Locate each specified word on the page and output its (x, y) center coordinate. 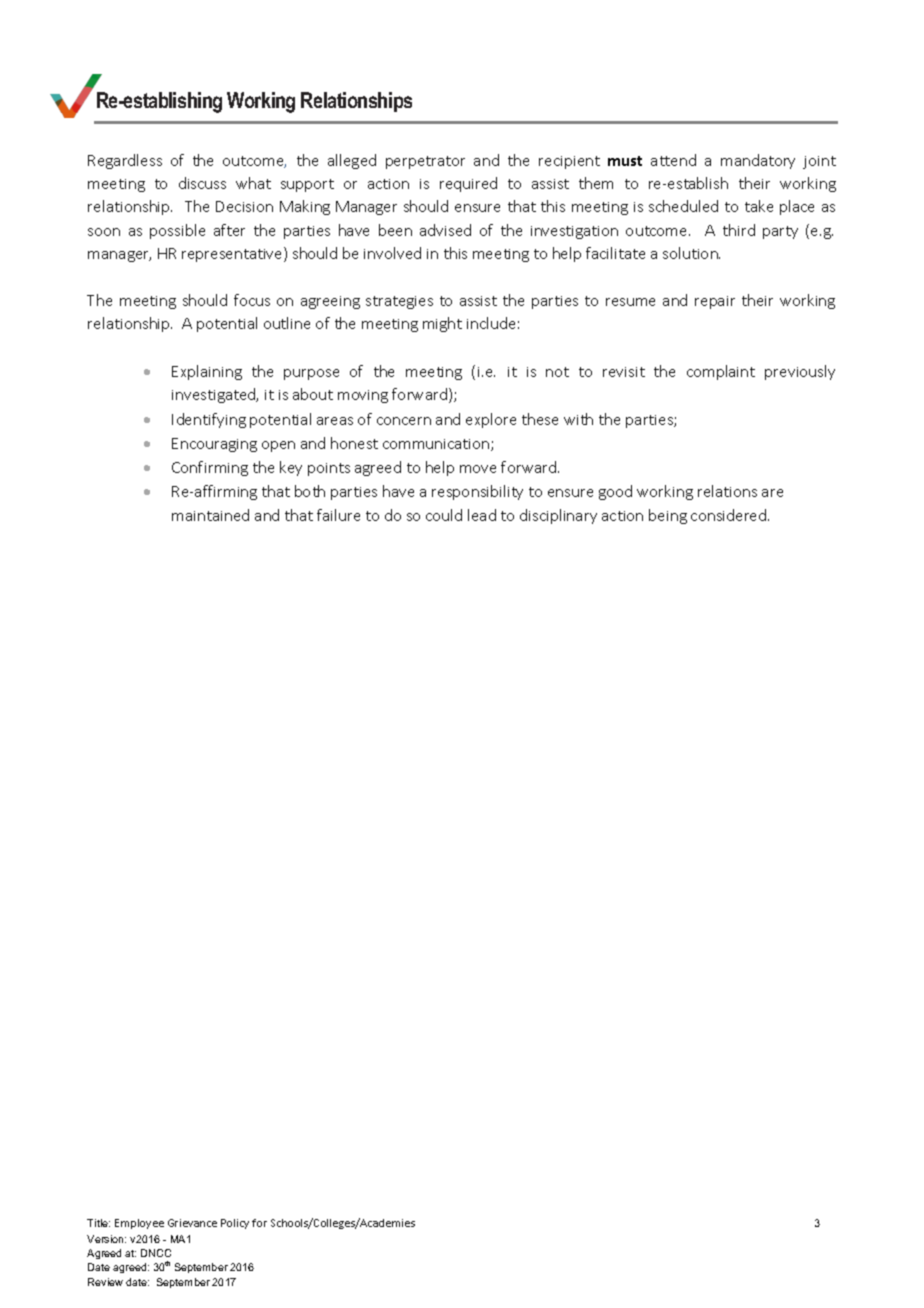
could (444, 515)
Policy (235, 1224)
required (468, 184)
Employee (139, 1224)
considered (730, 515)
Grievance (192, 1223)
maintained (210, 515)
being (668, 516)
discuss (202, 183)
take (759, 206)
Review (105, 1282)
